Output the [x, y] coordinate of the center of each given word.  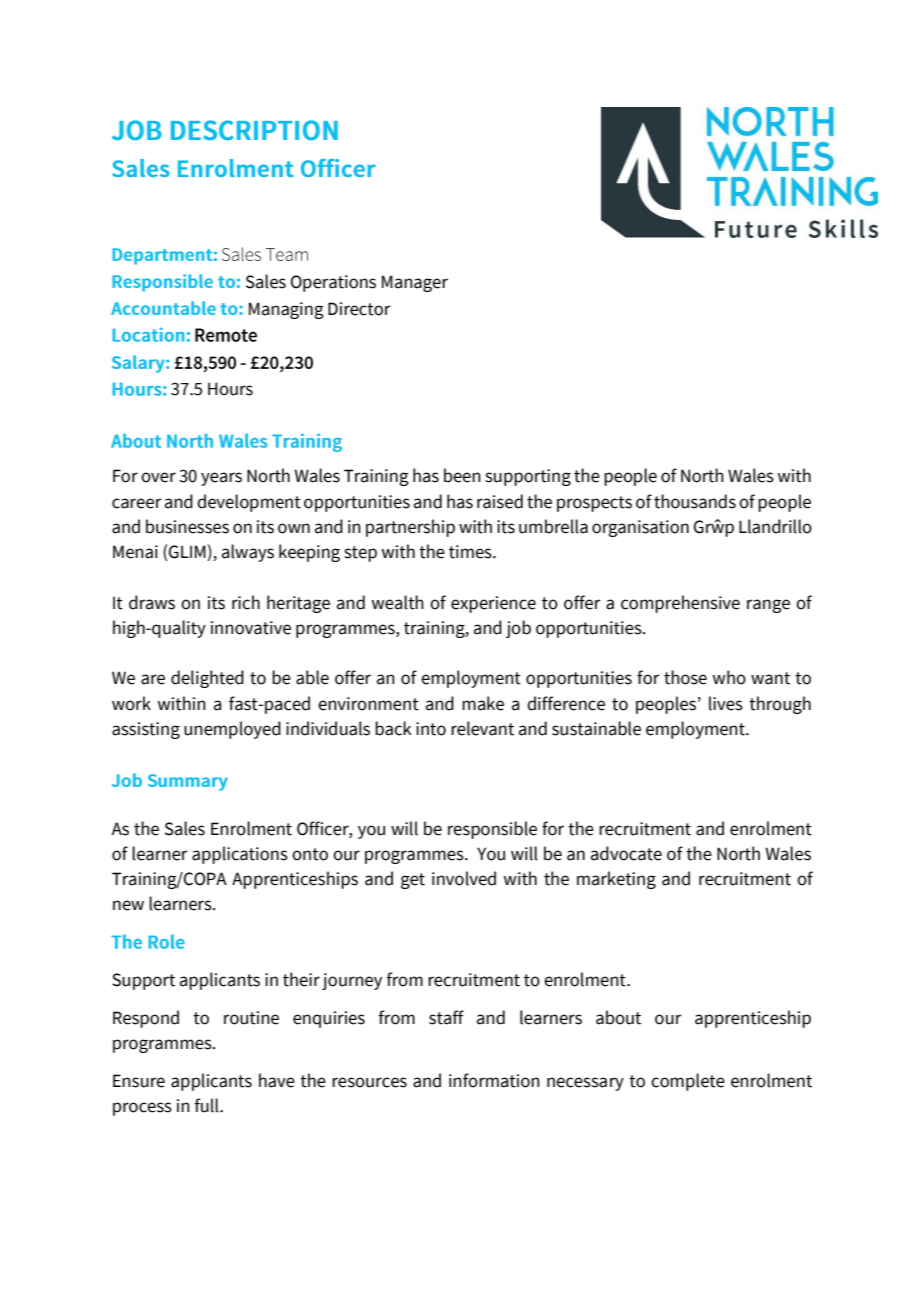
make [483, 703]
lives [726, 703]
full [207, 1105]
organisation [640, 528]
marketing [616, 880]
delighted [207, 679]
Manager [415, 283]
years [221, 479]
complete [688, 1082]
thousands [695, 501]
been [462, 475]
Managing [286, 310]
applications [240, 855]
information [494, 1080]
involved [464, 878]
